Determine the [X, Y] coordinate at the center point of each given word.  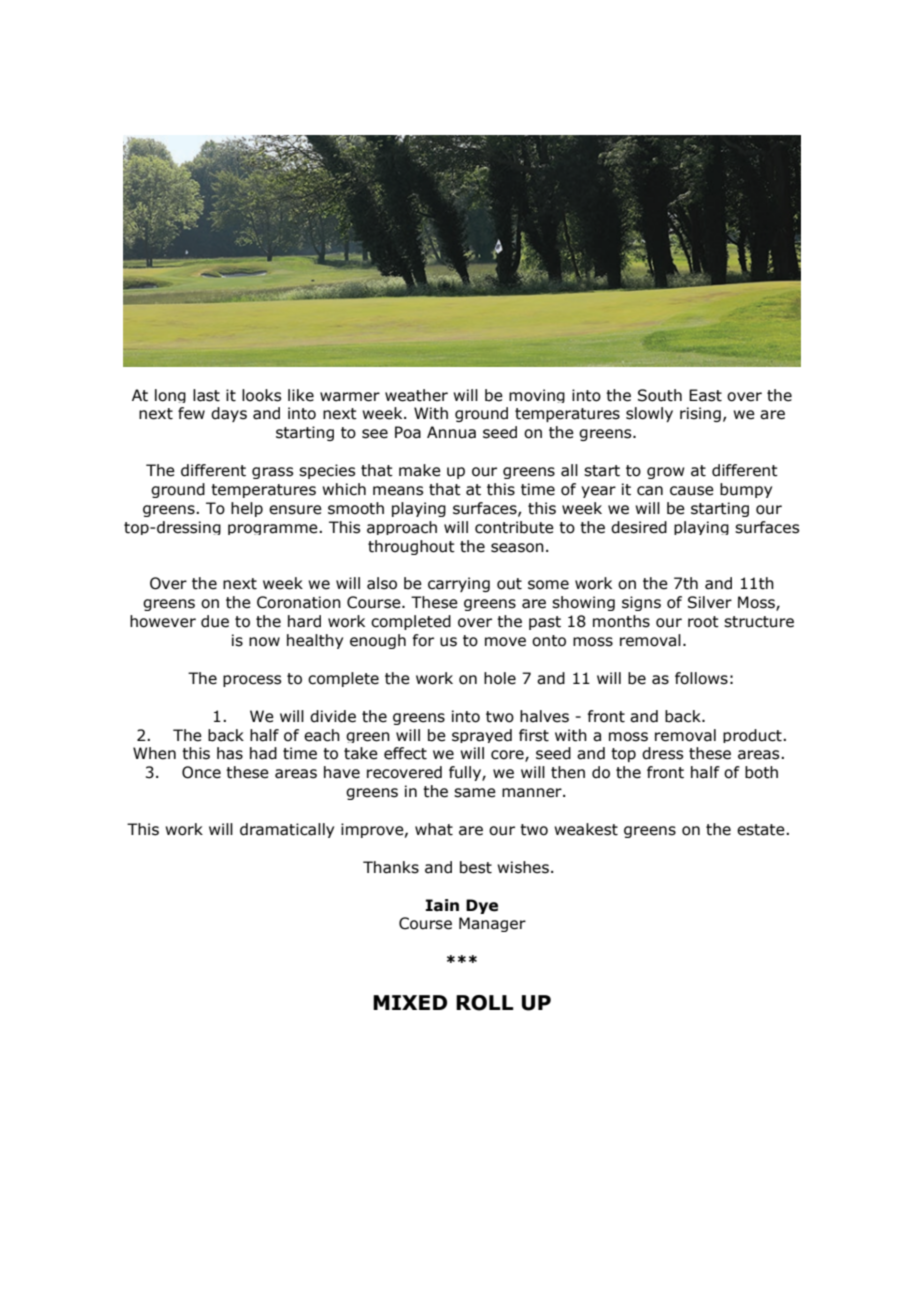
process [252, 681]
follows [701, 678]
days [229, 414]
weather [416, 395]
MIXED [410, 1002]
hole [500, 678]
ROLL [485, 1003]
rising [700, 414]
